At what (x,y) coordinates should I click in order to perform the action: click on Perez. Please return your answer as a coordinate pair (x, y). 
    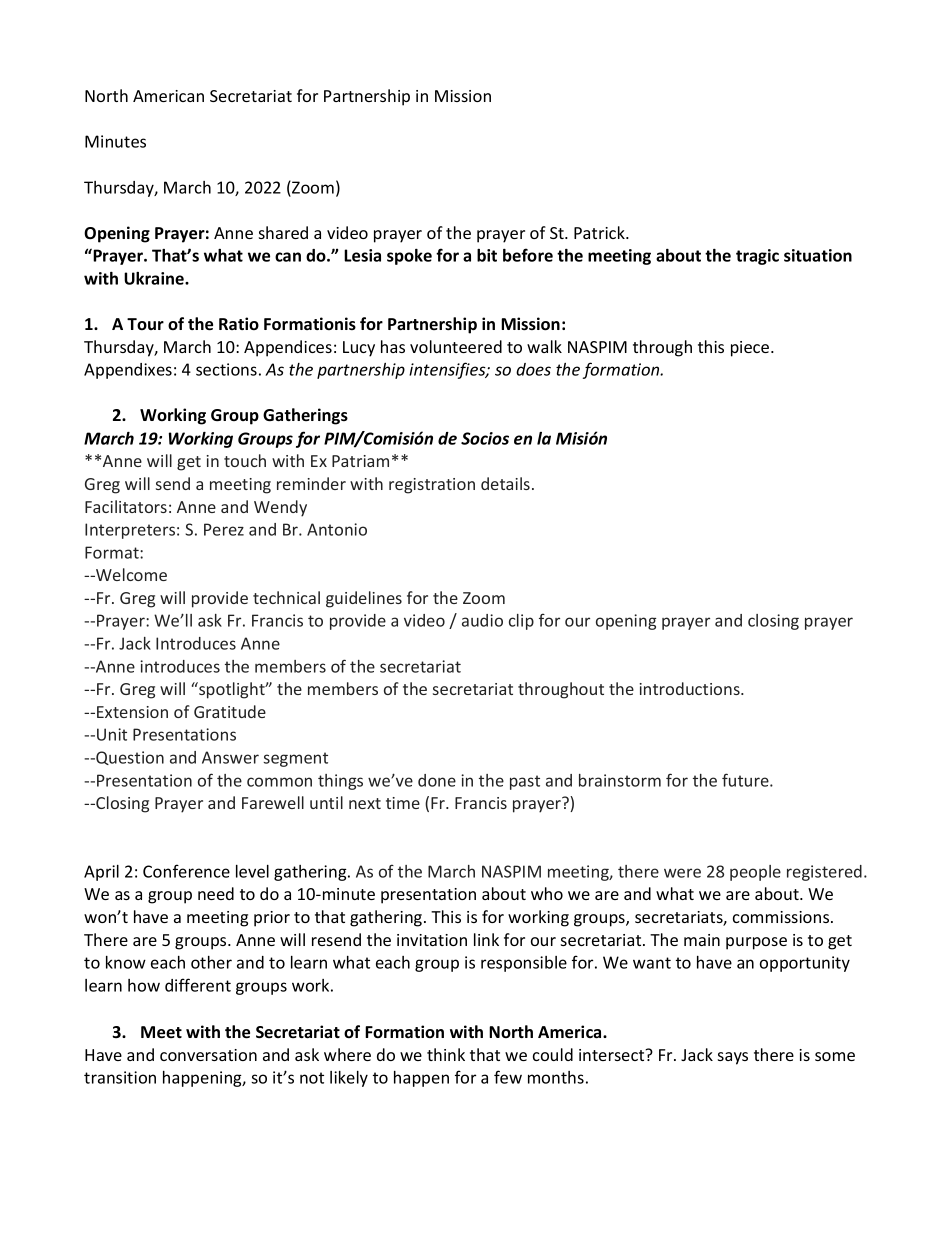
    Looking at the image, I should click on (224, 529).
